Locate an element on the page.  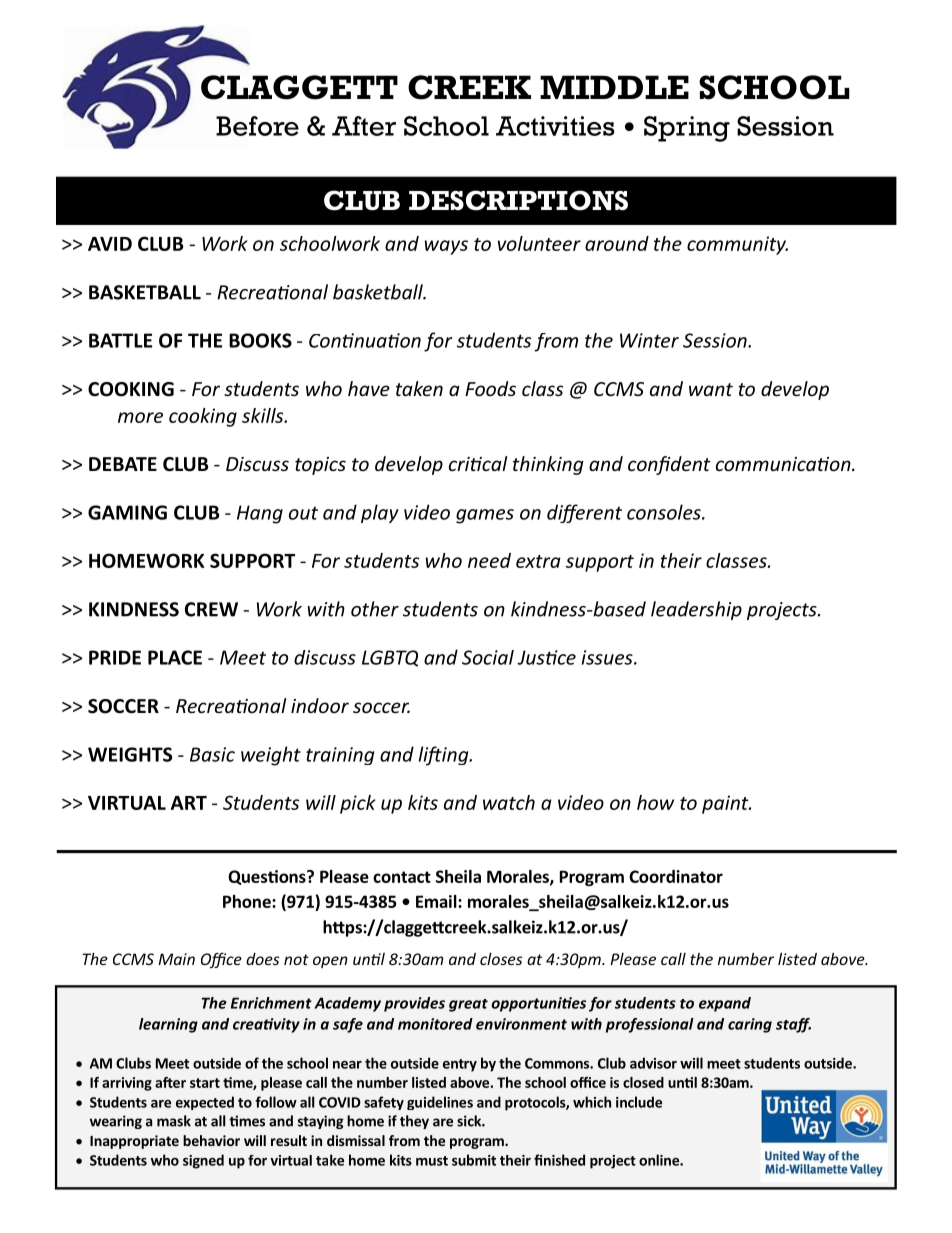
confident is located at coordinates (669, 465).
